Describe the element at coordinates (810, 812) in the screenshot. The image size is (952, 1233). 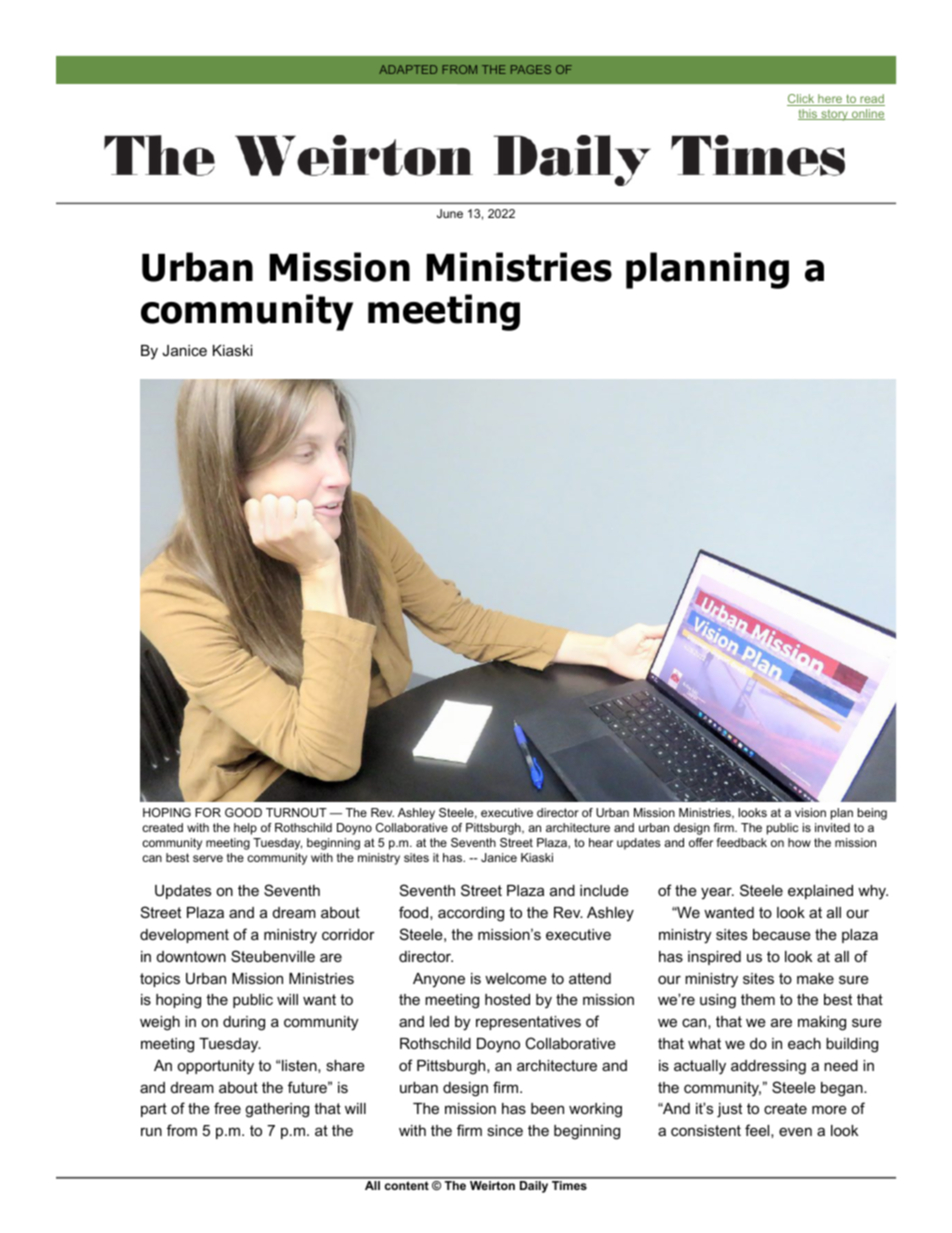
I see `vision` at that location.
